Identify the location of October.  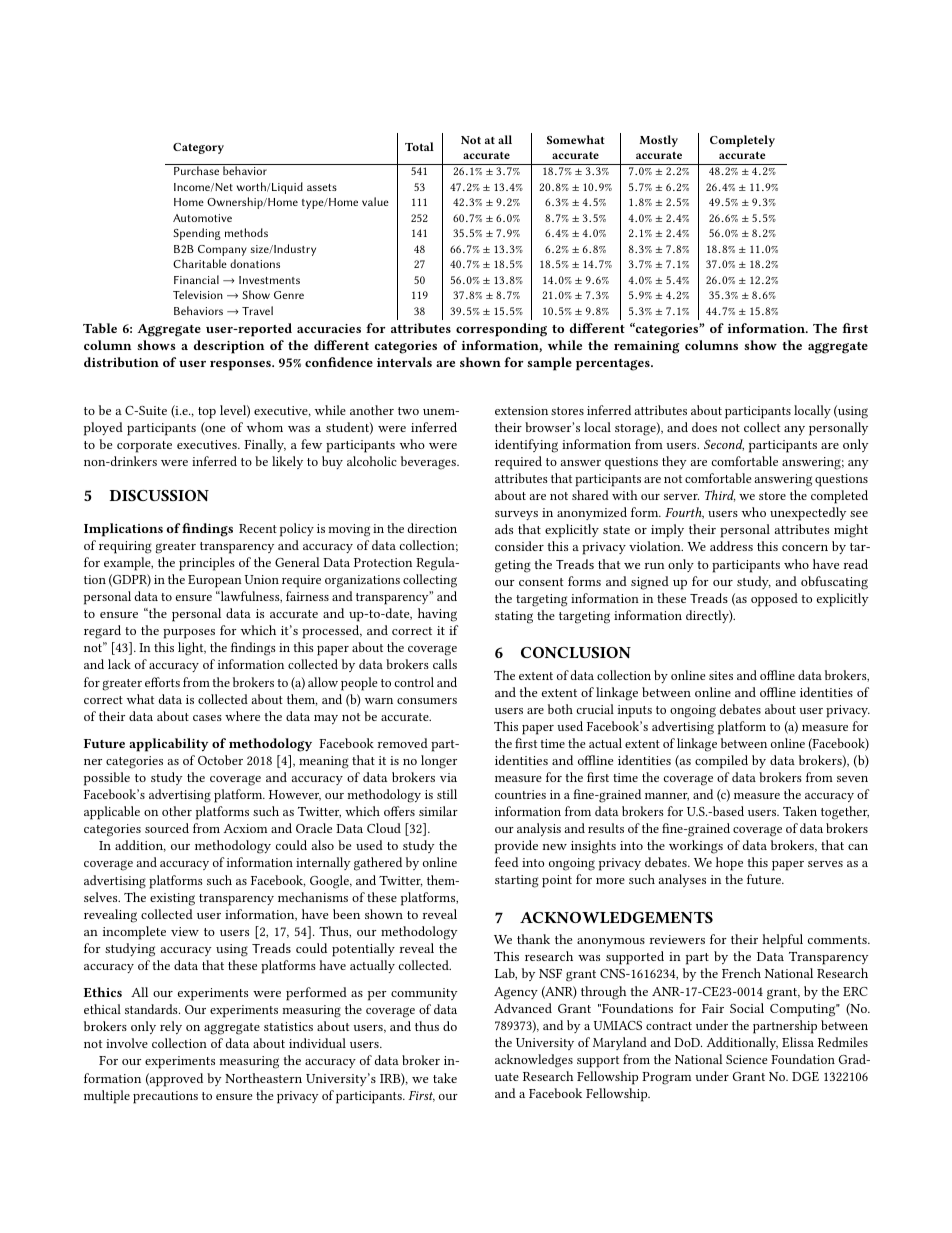
(220, 760).
